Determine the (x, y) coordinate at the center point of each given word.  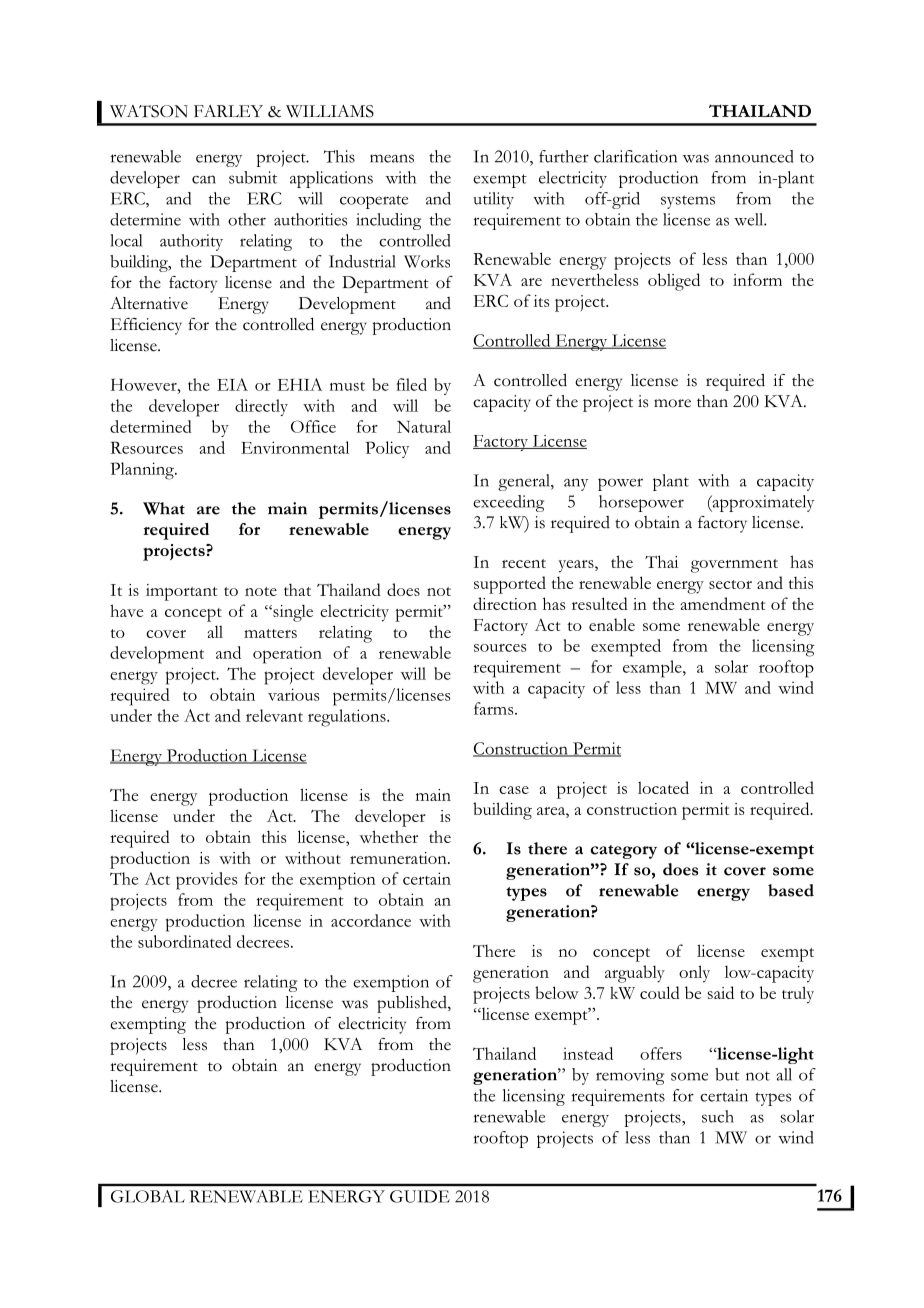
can (204, 179)
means (392, 158)
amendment (723, 603)
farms (495, 708)
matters (270, 633)
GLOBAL (148, 1196)
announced (754, 156)
